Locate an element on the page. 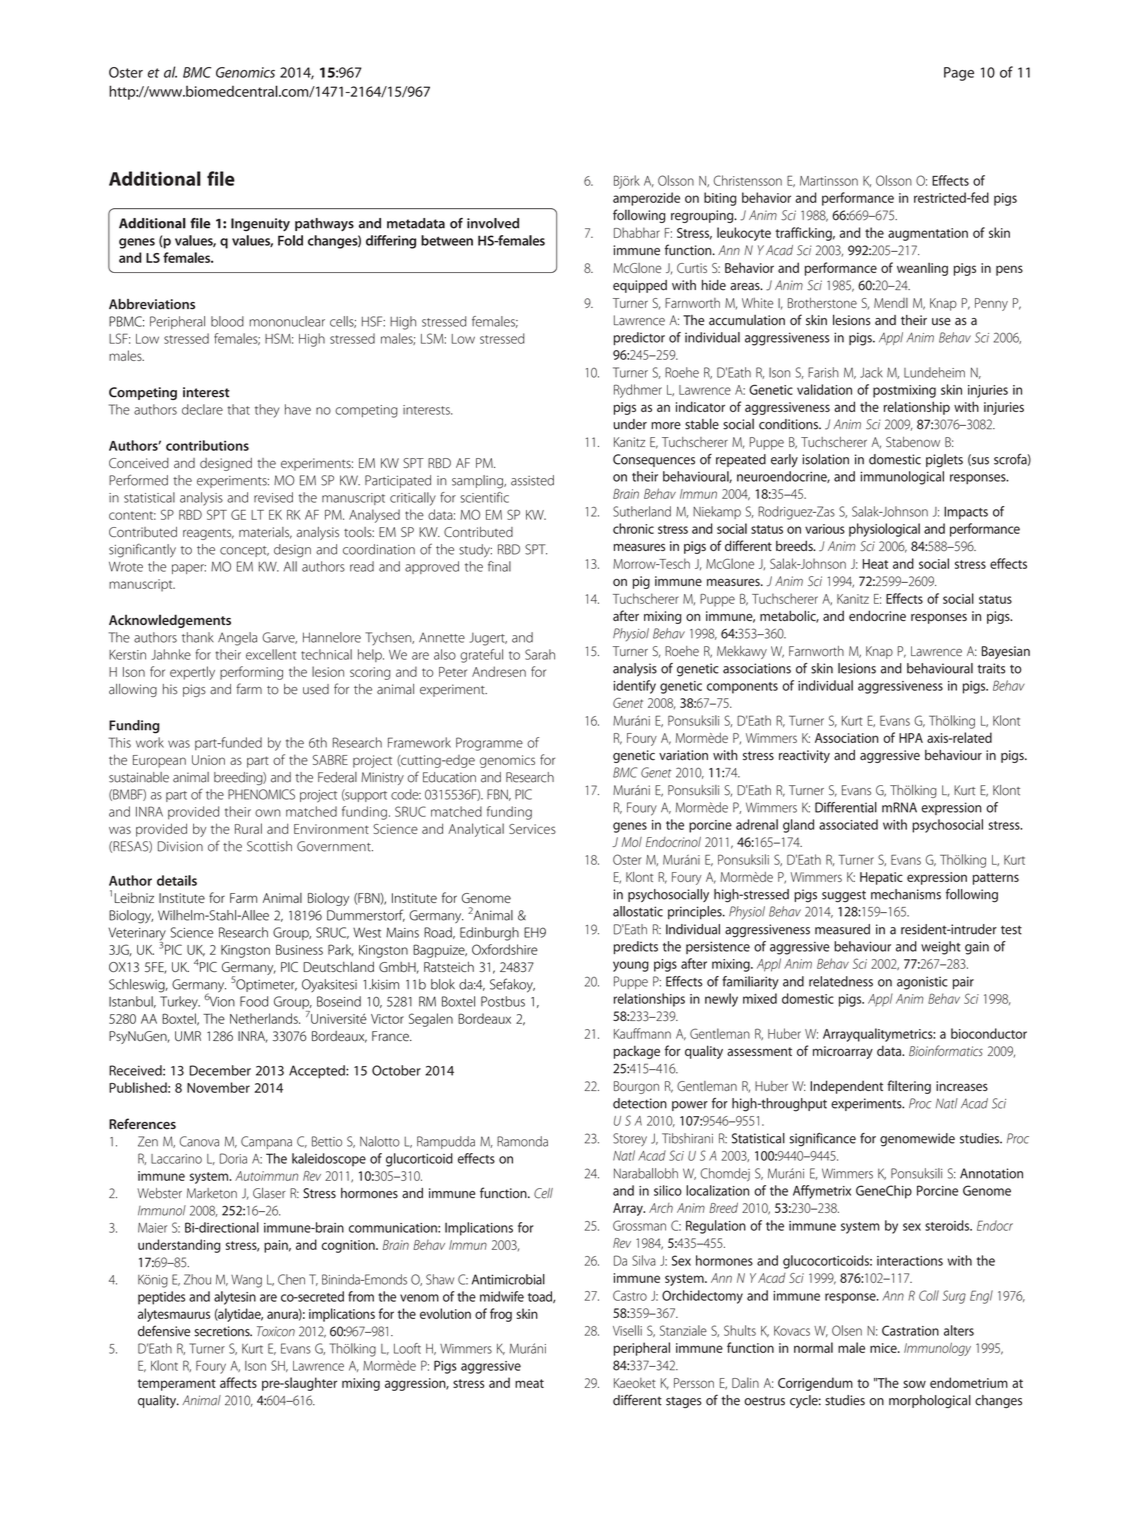 The image size is (1141, 1522). involved is located at coordinates (493, 223).
